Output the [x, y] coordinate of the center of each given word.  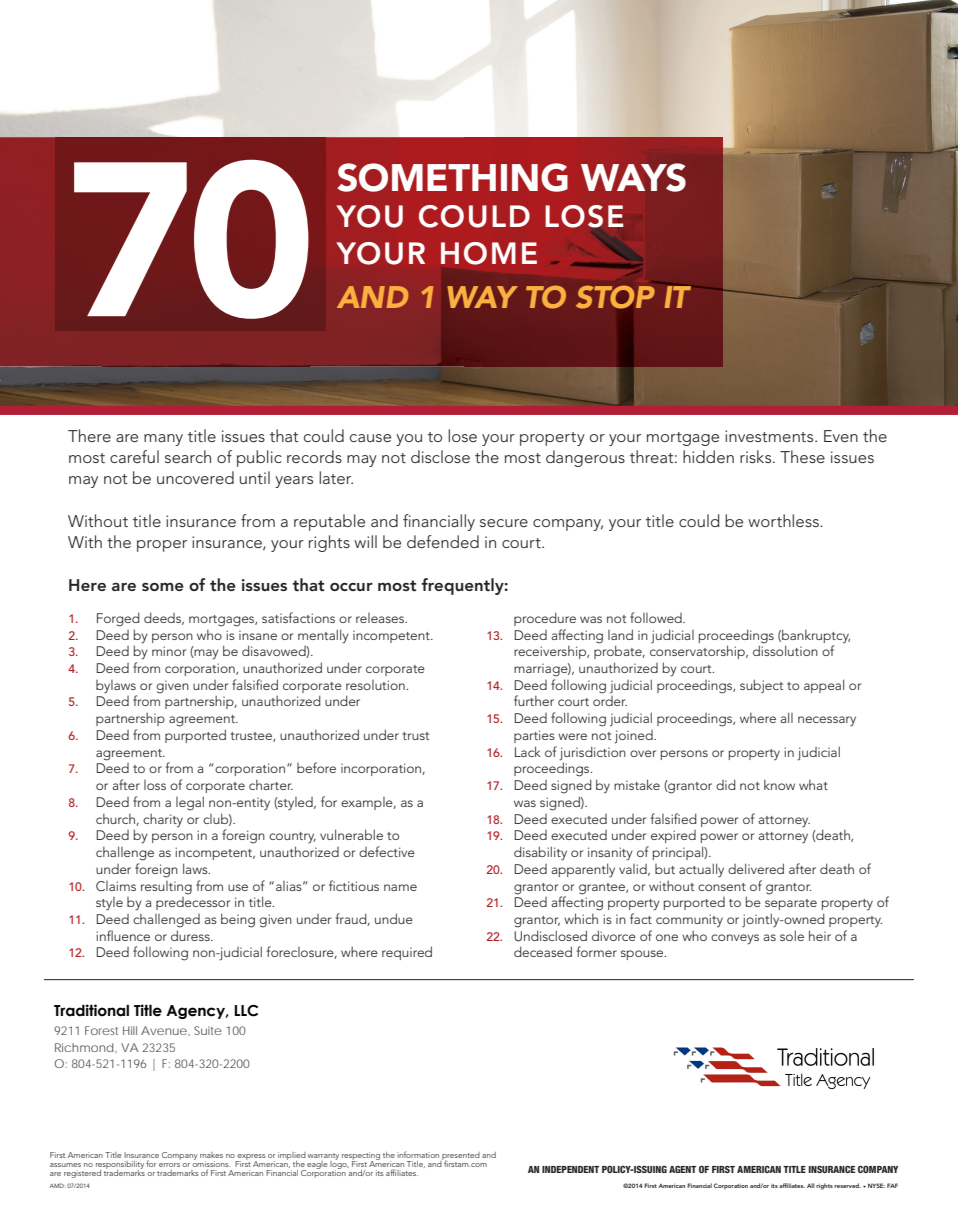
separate [791, 904]
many [163, 440]
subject [762, 686]
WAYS [633, 177]
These [802, 456]
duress [191, 935]
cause [370, 438]
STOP [615, 297]
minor [169, 651]
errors [169, 1165]
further [534, 700]
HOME [489, 253]
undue [394, 918]
